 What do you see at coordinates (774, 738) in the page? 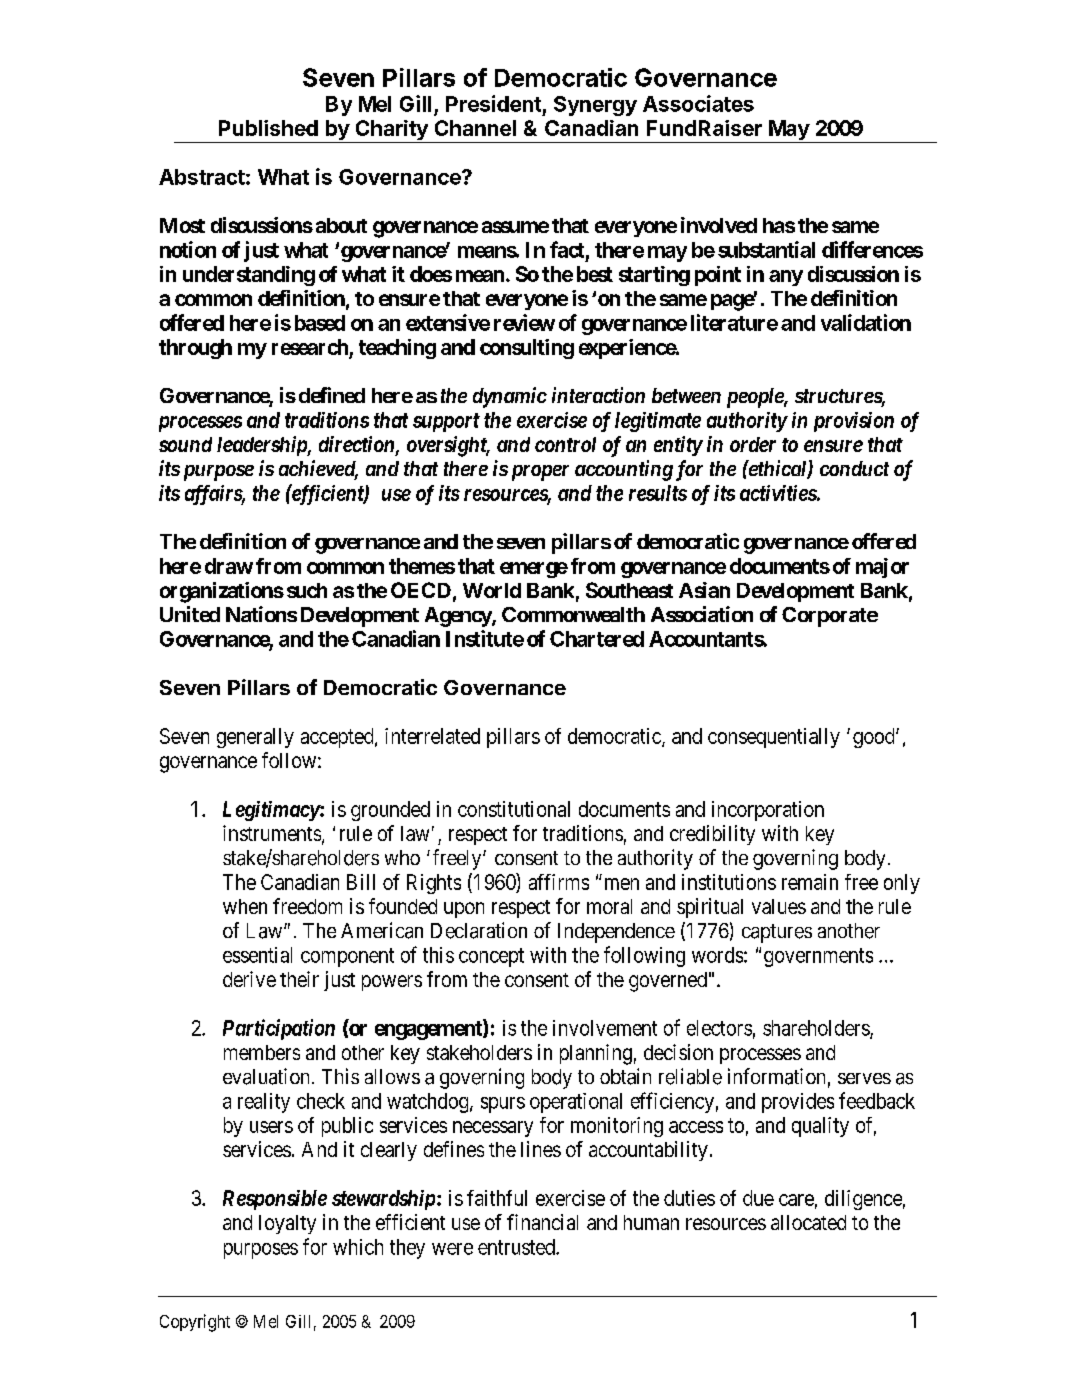
I see `consequentially` at bounding box center [774, 738].
